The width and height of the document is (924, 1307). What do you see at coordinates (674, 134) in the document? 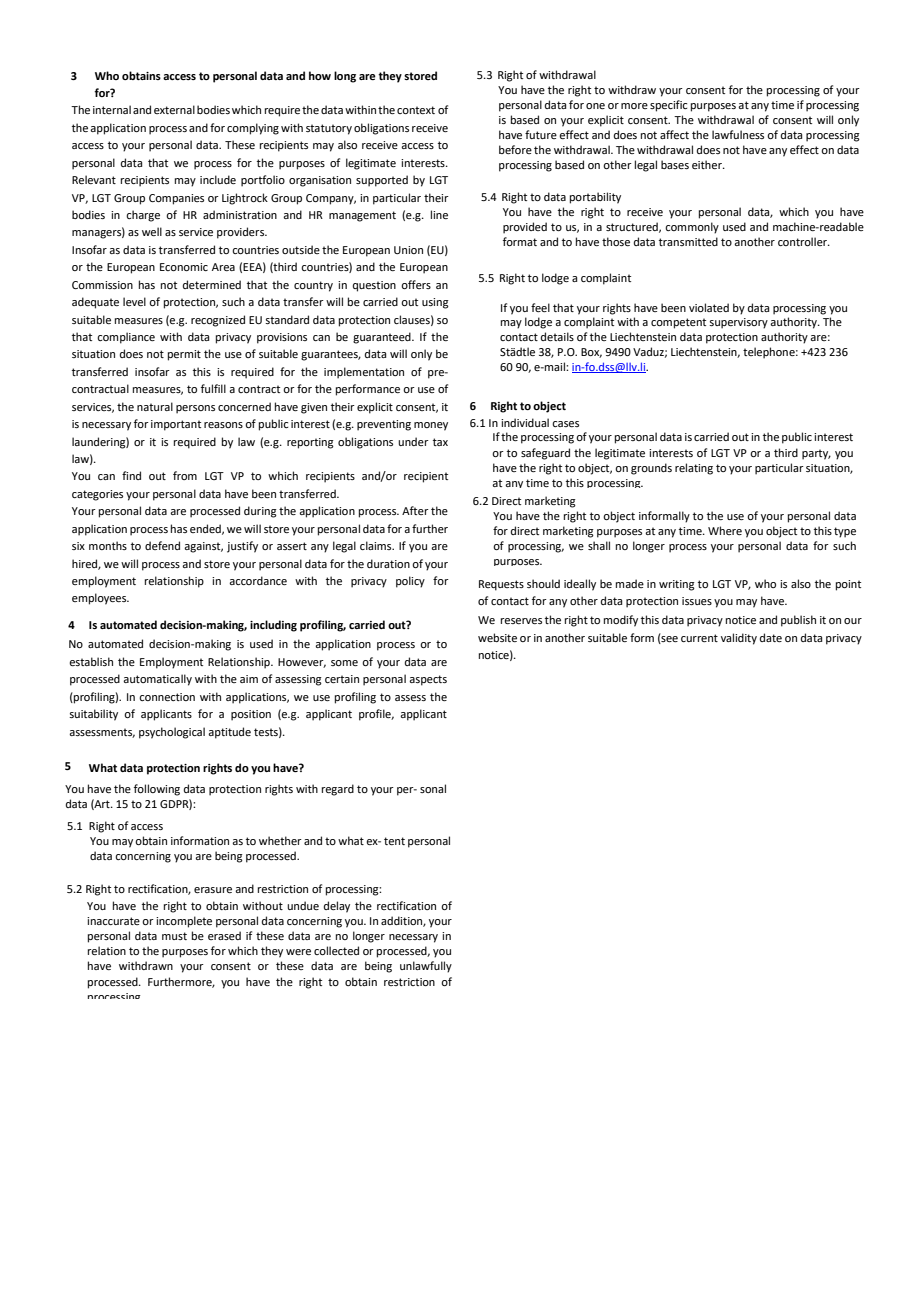
I see `affect` at bounding box center [674, 134].
